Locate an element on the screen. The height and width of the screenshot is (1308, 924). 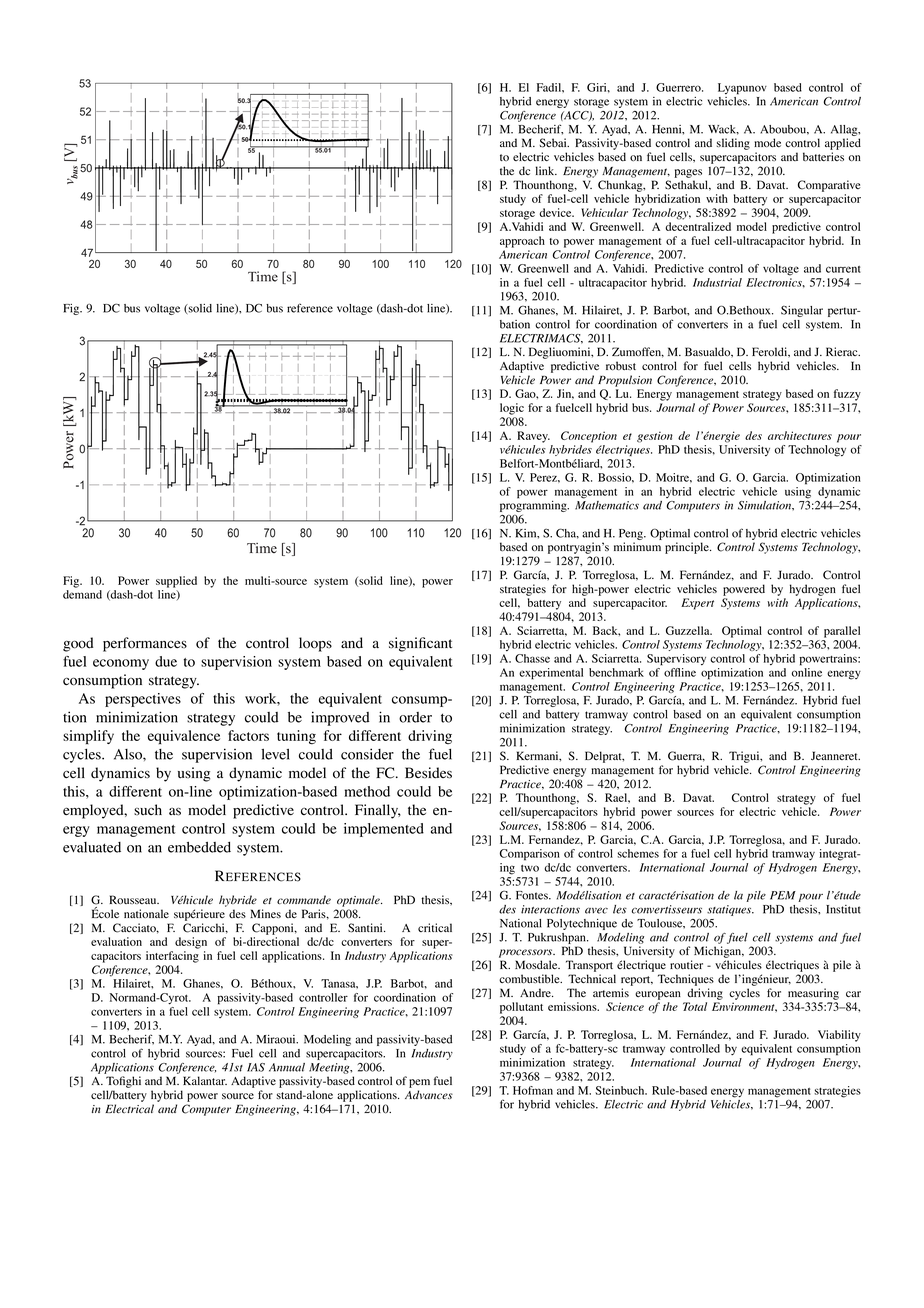
significant is located at coordinates (420, 644).
